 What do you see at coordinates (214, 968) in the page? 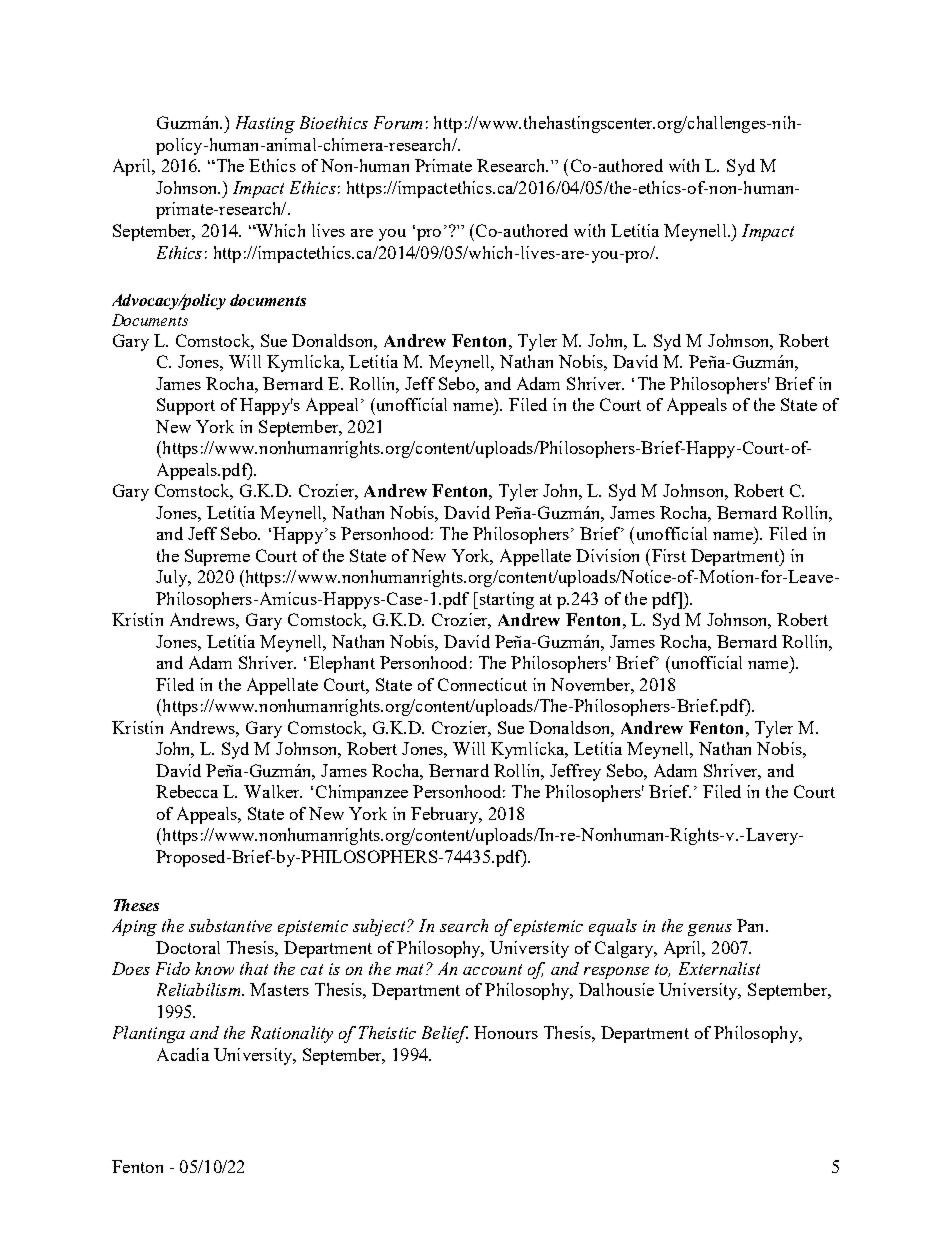
I see `know` at bounding box center [214, 968].
